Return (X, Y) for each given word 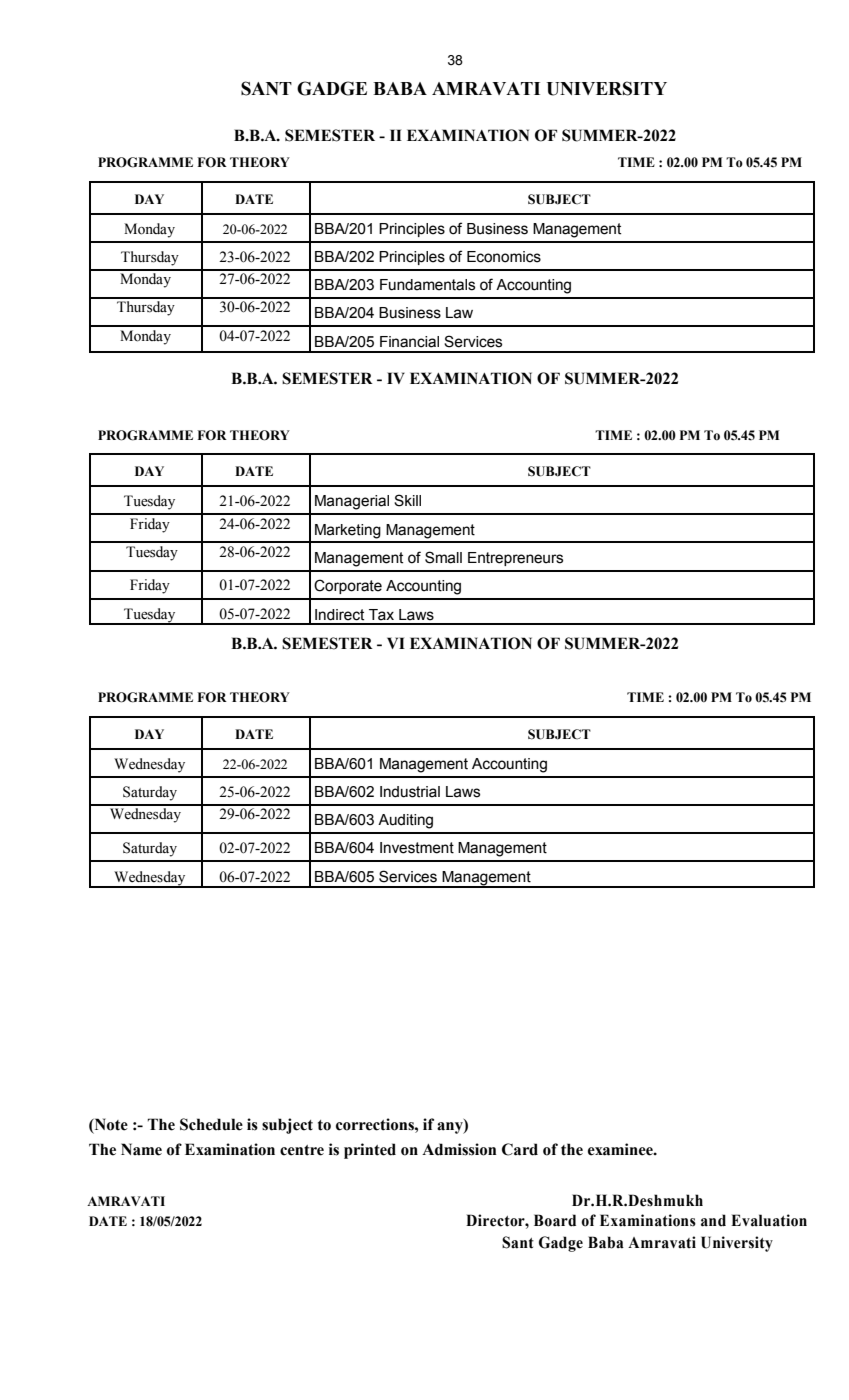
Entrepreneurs (515, 559)
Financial (409, 342)
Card (520, 1149)
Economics (504, 257)
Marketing (348, 531)
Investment (417, 848)
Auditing (405, 821)
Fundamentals (427, 285)
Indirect (339, 615)
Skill (407, 500)
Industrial (410, 792)
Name (141, 1149)
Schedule (211, 1124)
